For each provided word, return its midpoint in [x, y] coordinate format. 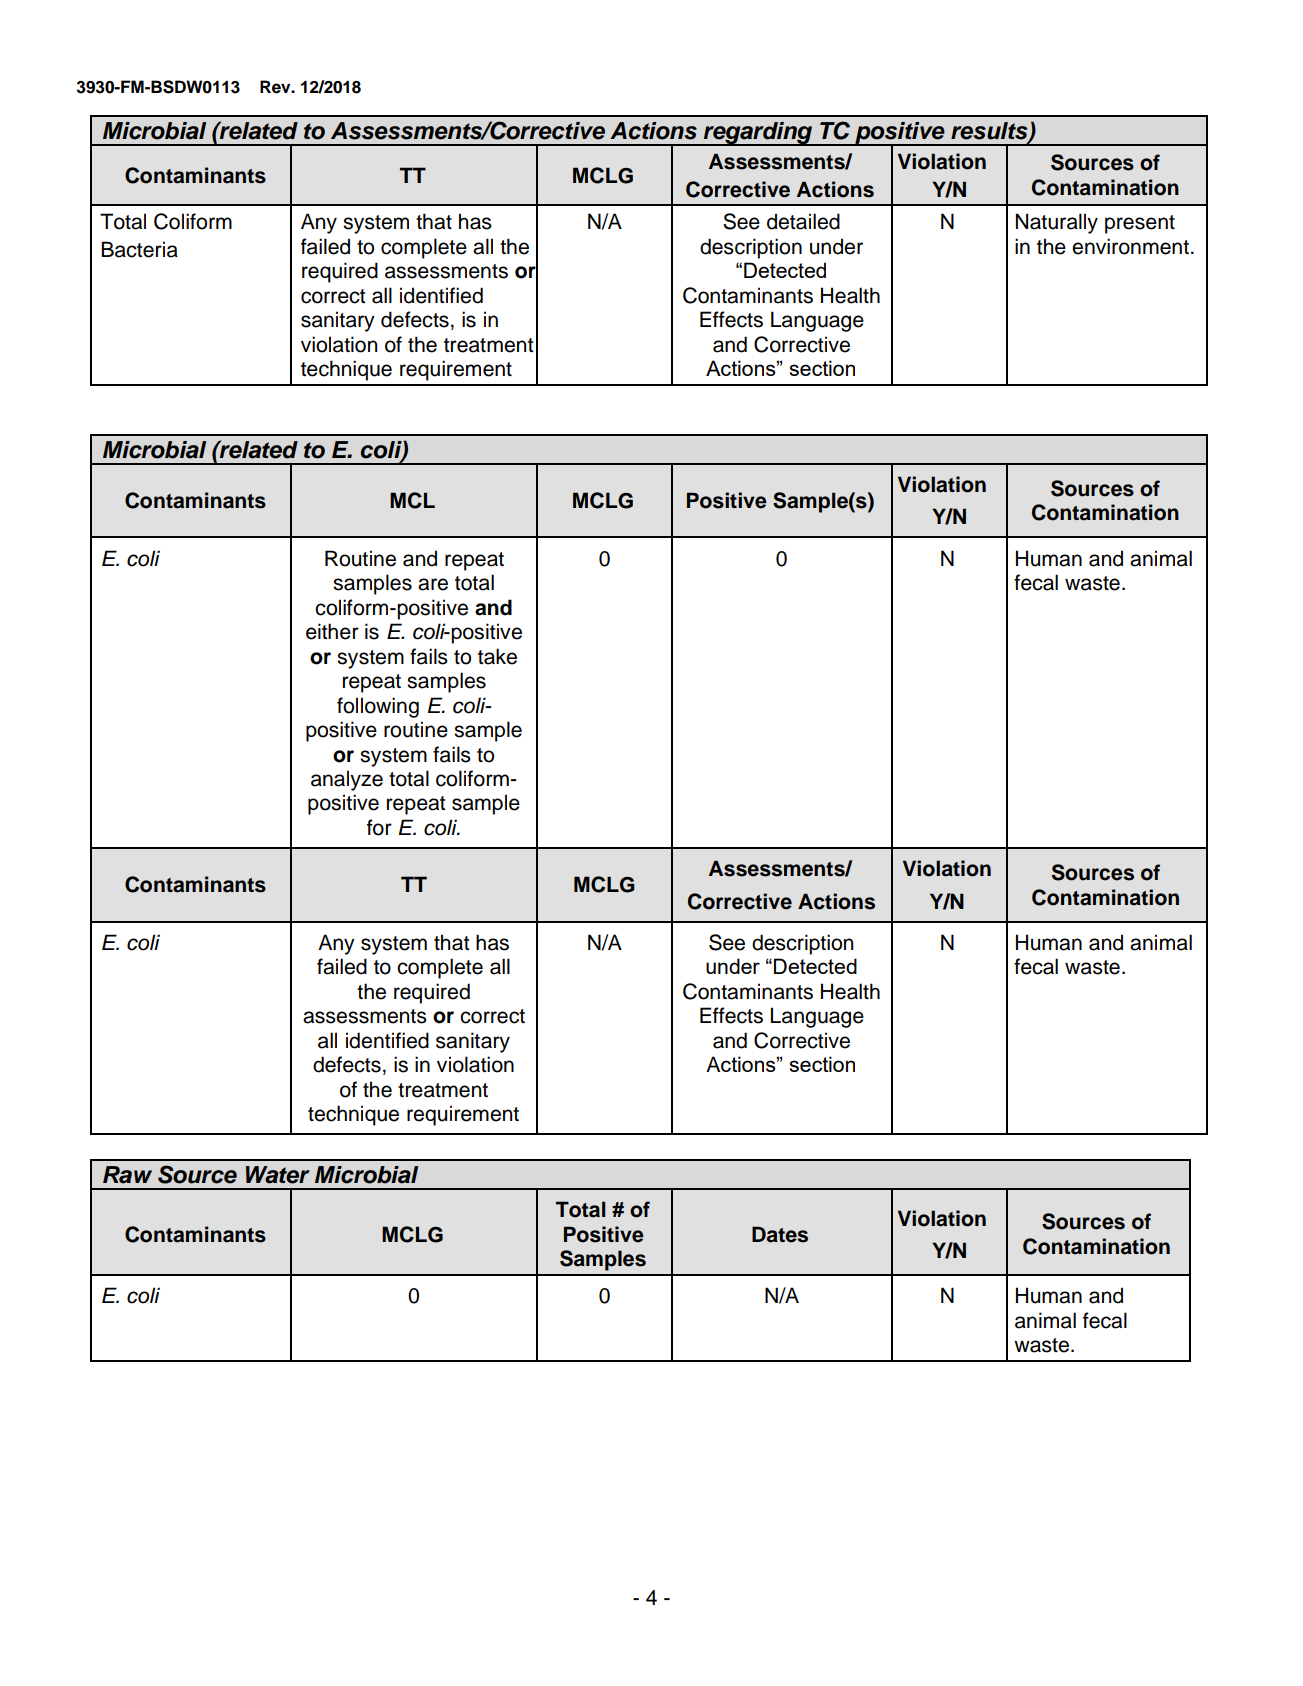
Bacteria [139, 249]
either [332, 631]
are [433, 584]
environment [1130, 246]
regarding [758, 134]
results [990, 132]
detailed [803, 221]
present [1140, 224]
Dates [780, 1234]
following [378, 707]
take [497, 656]
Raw [127, 1175]
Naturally [1057, 223]
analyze [347, 780]
